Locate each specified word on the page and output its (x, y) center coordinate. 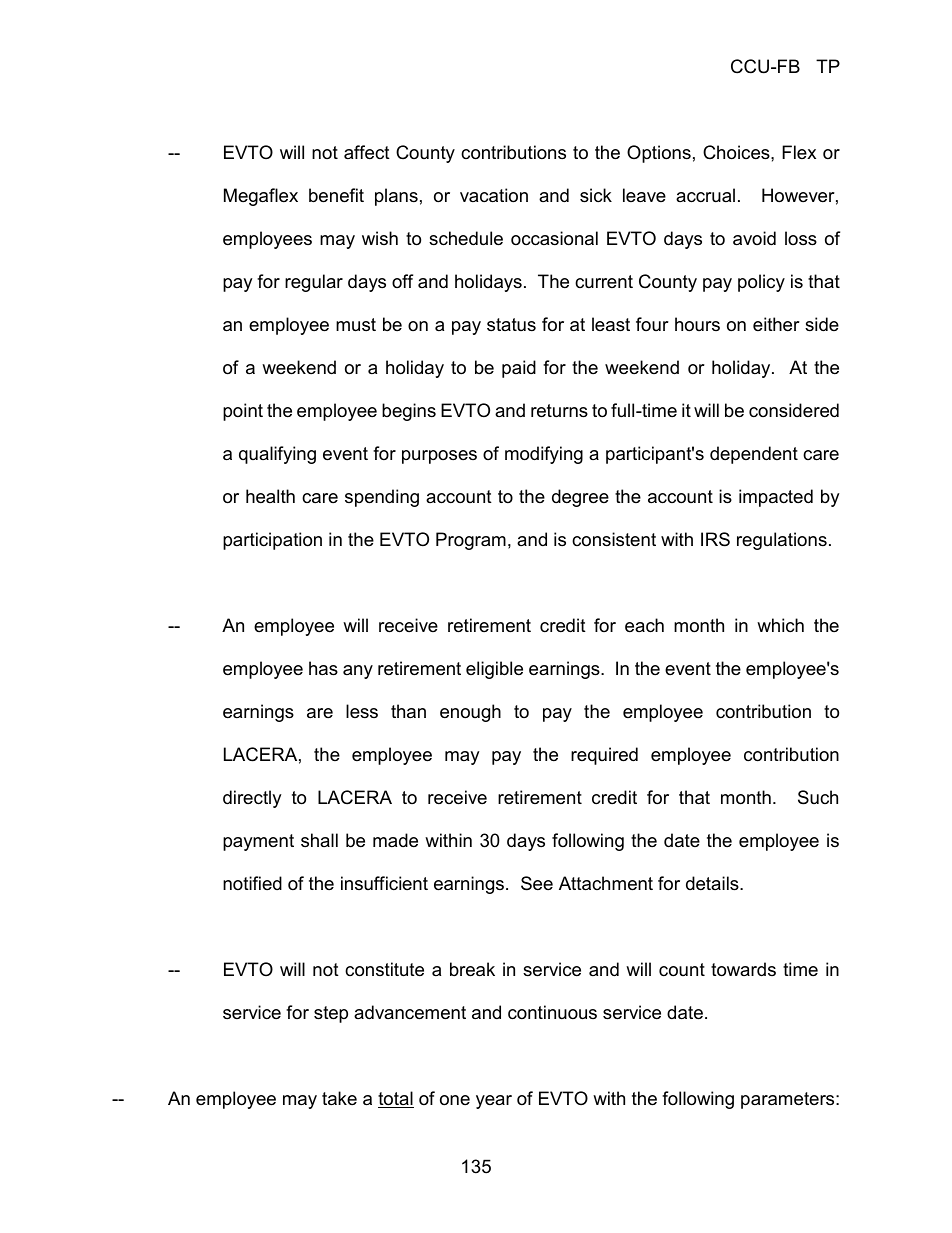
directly (252, 799)
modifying (544, 455)
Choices (737, 152)
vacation (494, 195)
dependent (754, 455)
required (604, 756)
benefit (336, 195)
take (339, 1098)
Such (818, 797)
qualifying (277, 455)
